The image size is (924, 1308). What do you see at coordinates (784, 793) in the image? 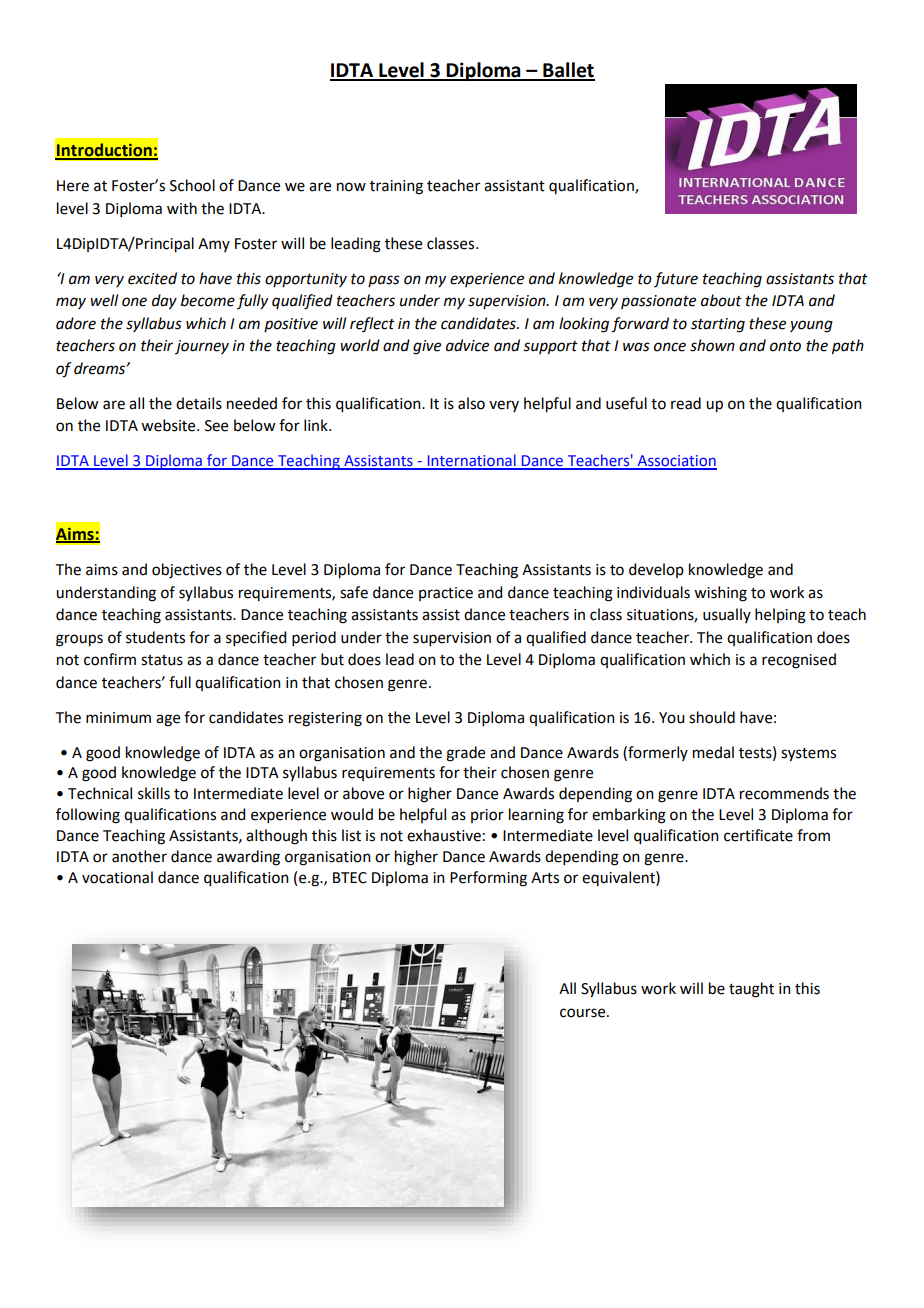
I see `recommends` at bounding box center [784, 793].
